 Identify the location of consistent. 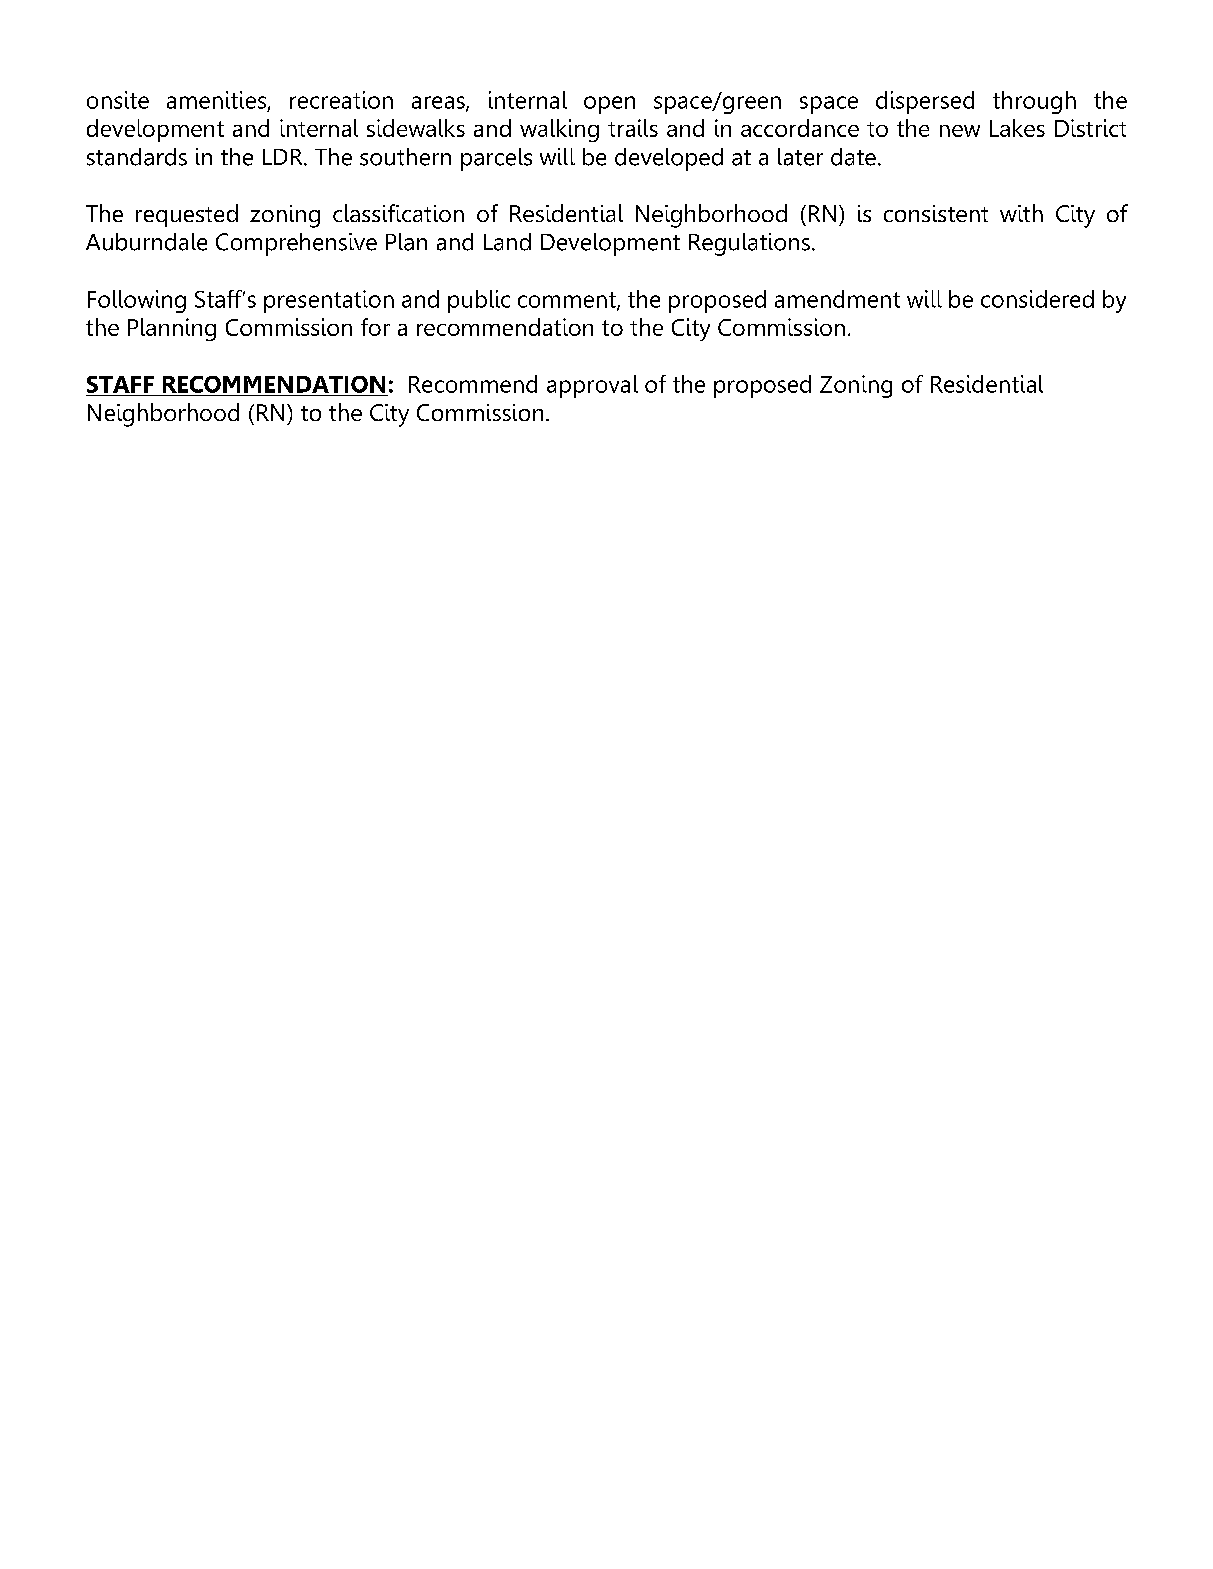
(936, 213).
